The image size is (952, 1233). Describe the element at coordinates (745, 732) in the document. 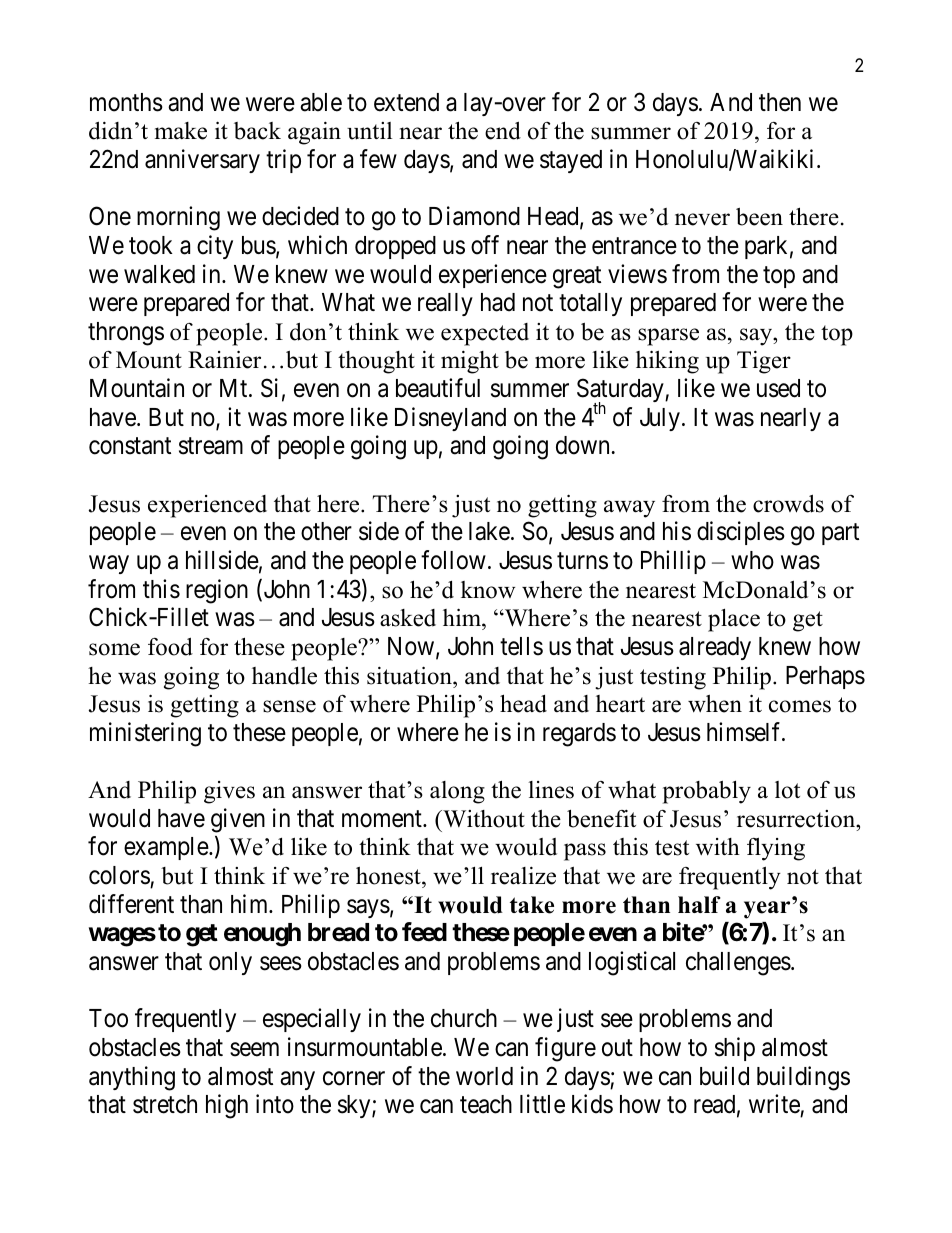

I see `himself` at that location.
